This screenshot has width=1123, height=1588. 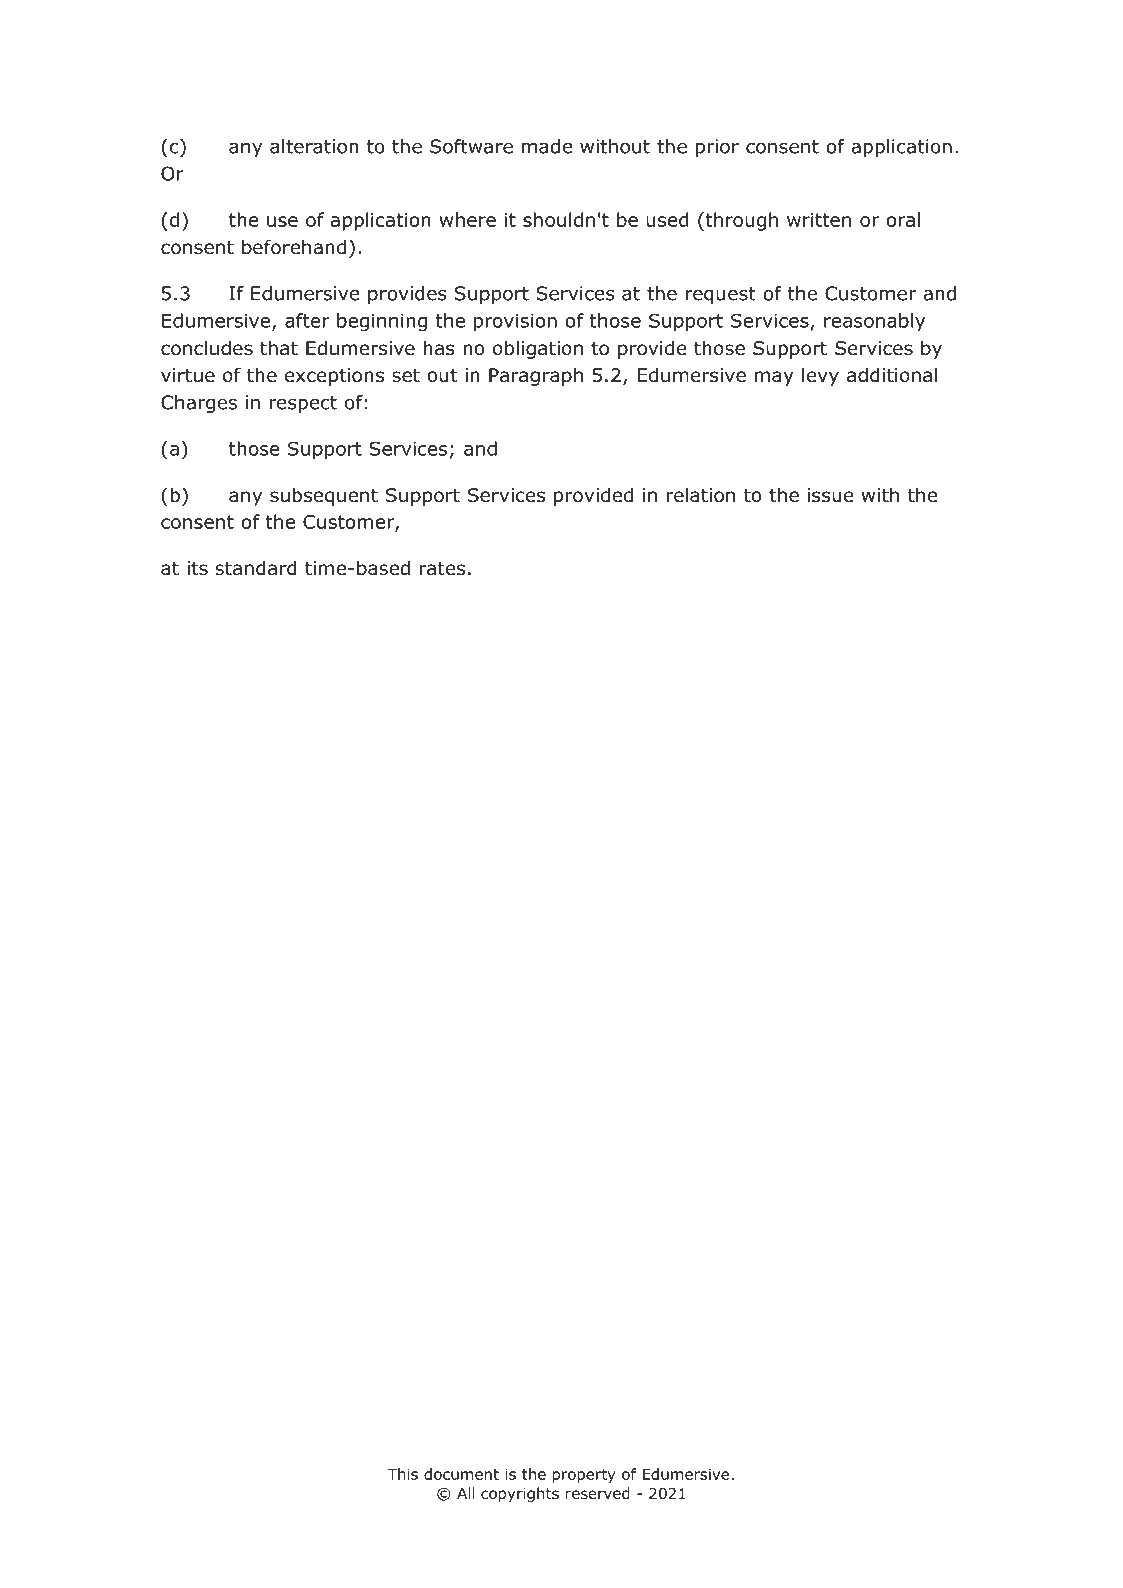 I want to click on Paragraph, so click(x=536, y=376).
